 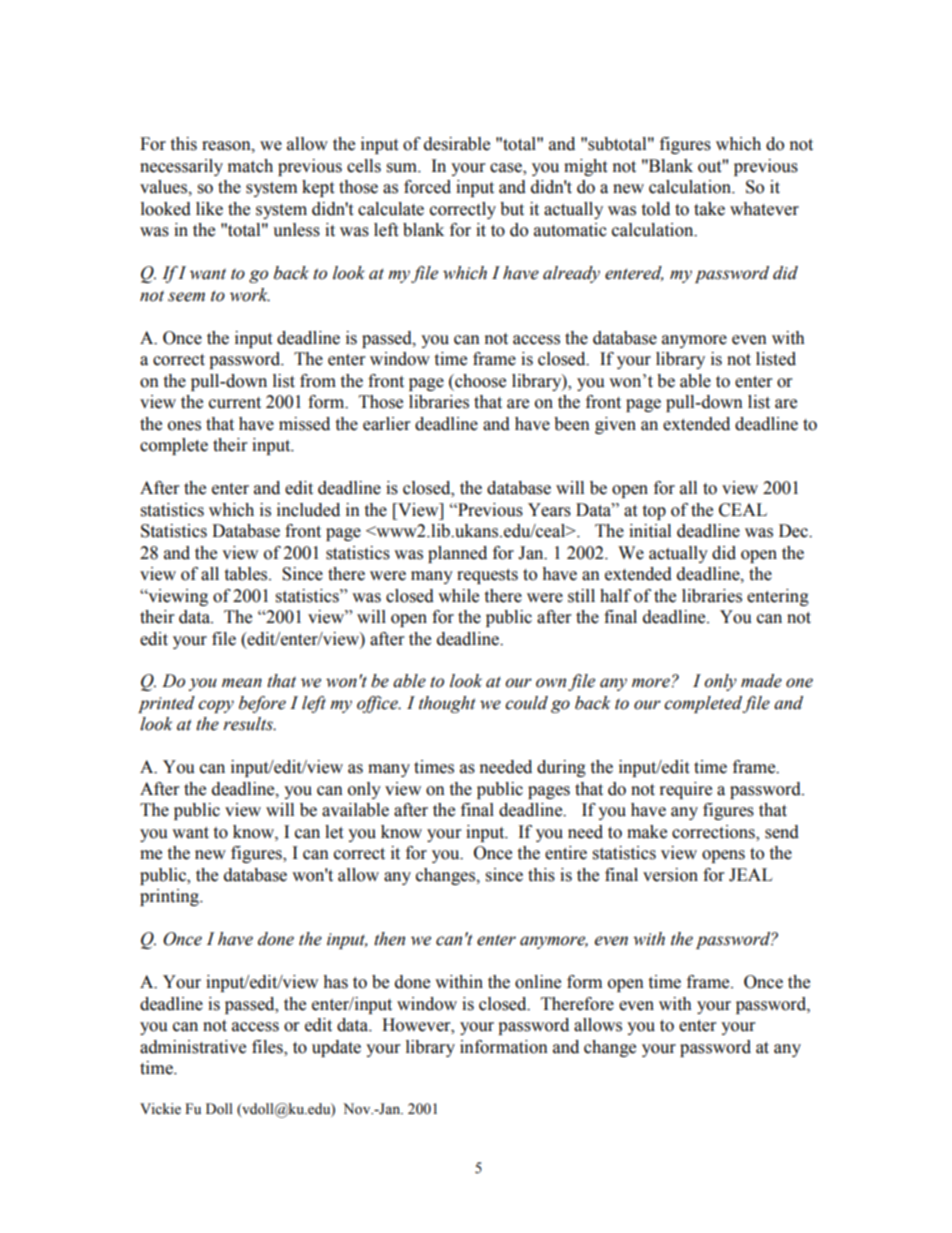 I want to click on printing, so click(x=170, y=897).
